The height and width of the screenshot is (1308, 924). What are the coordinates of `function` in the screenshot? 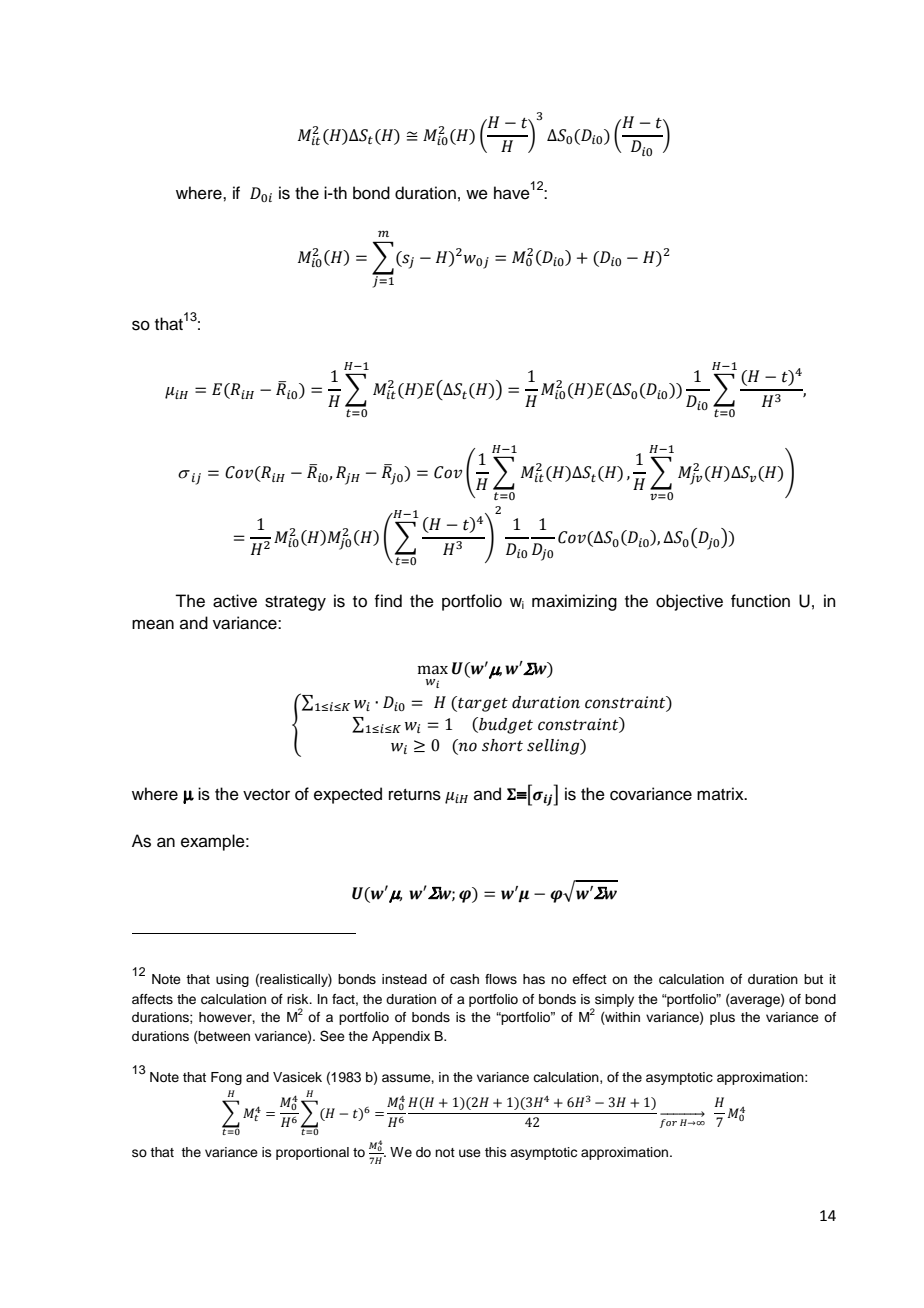 It's located at (760, 601).
